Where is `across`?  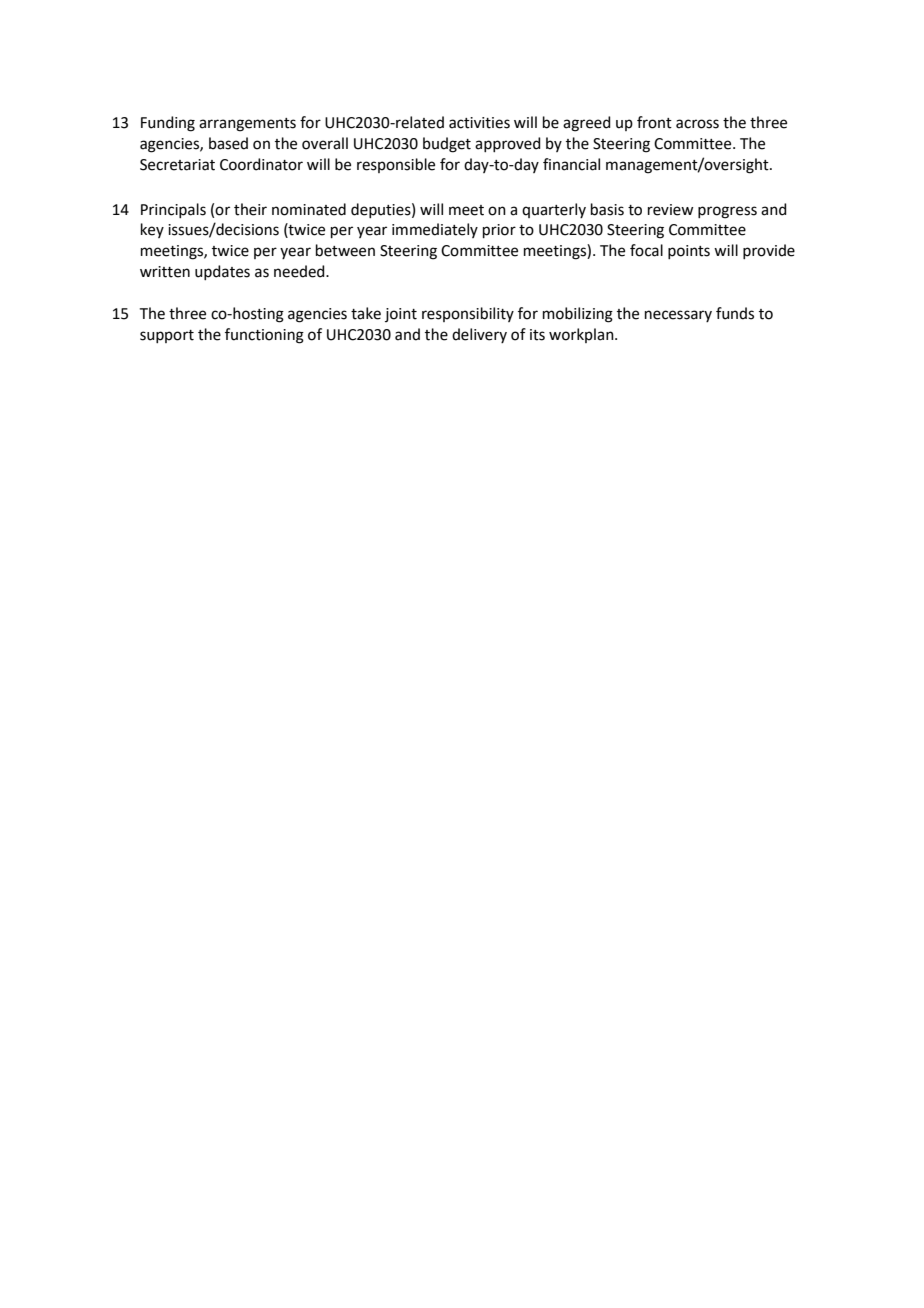 across is located at coordinates (697, 124).
